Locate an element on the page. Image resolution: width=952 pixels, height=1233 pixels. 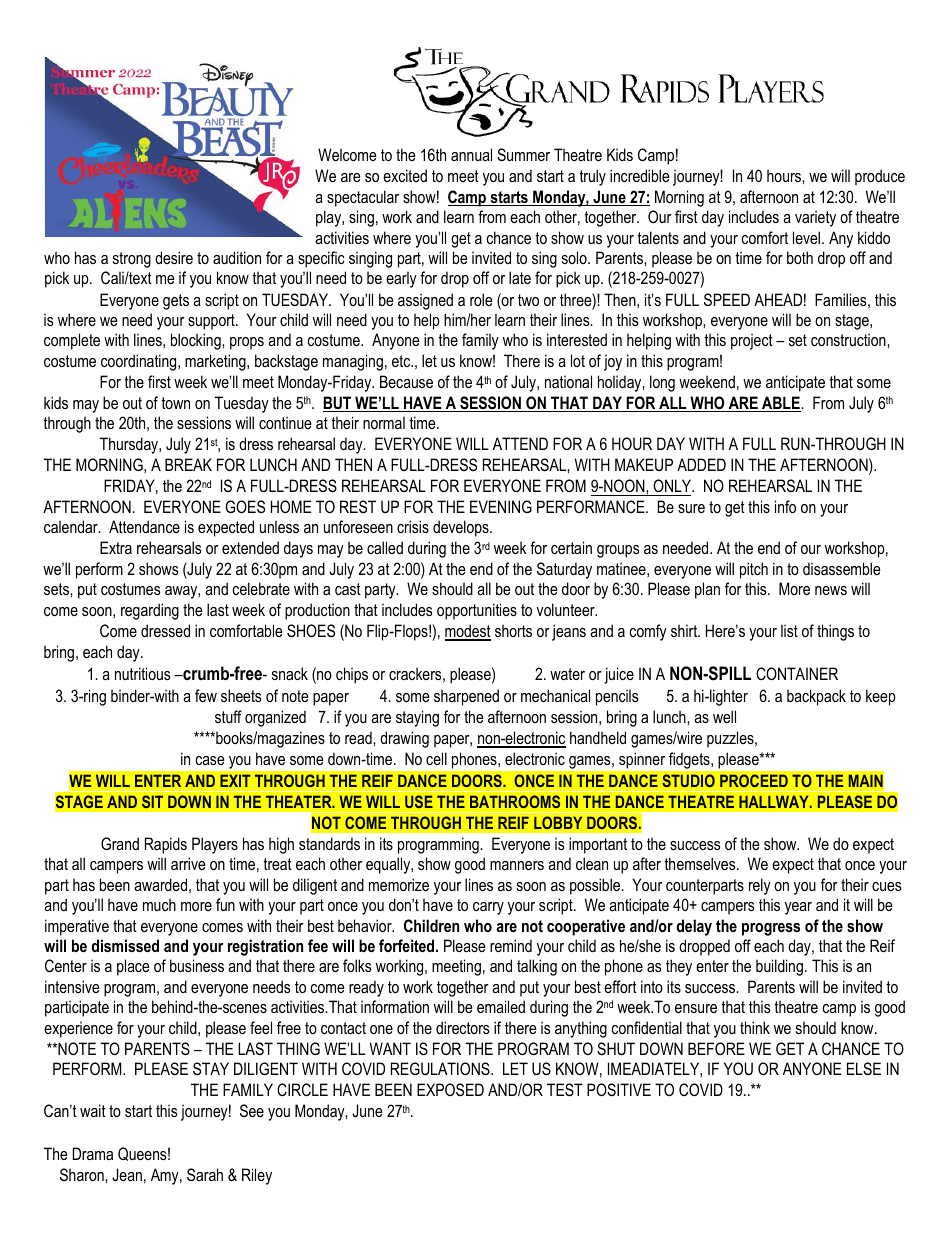
annual is located at coordinates (471, 154).
